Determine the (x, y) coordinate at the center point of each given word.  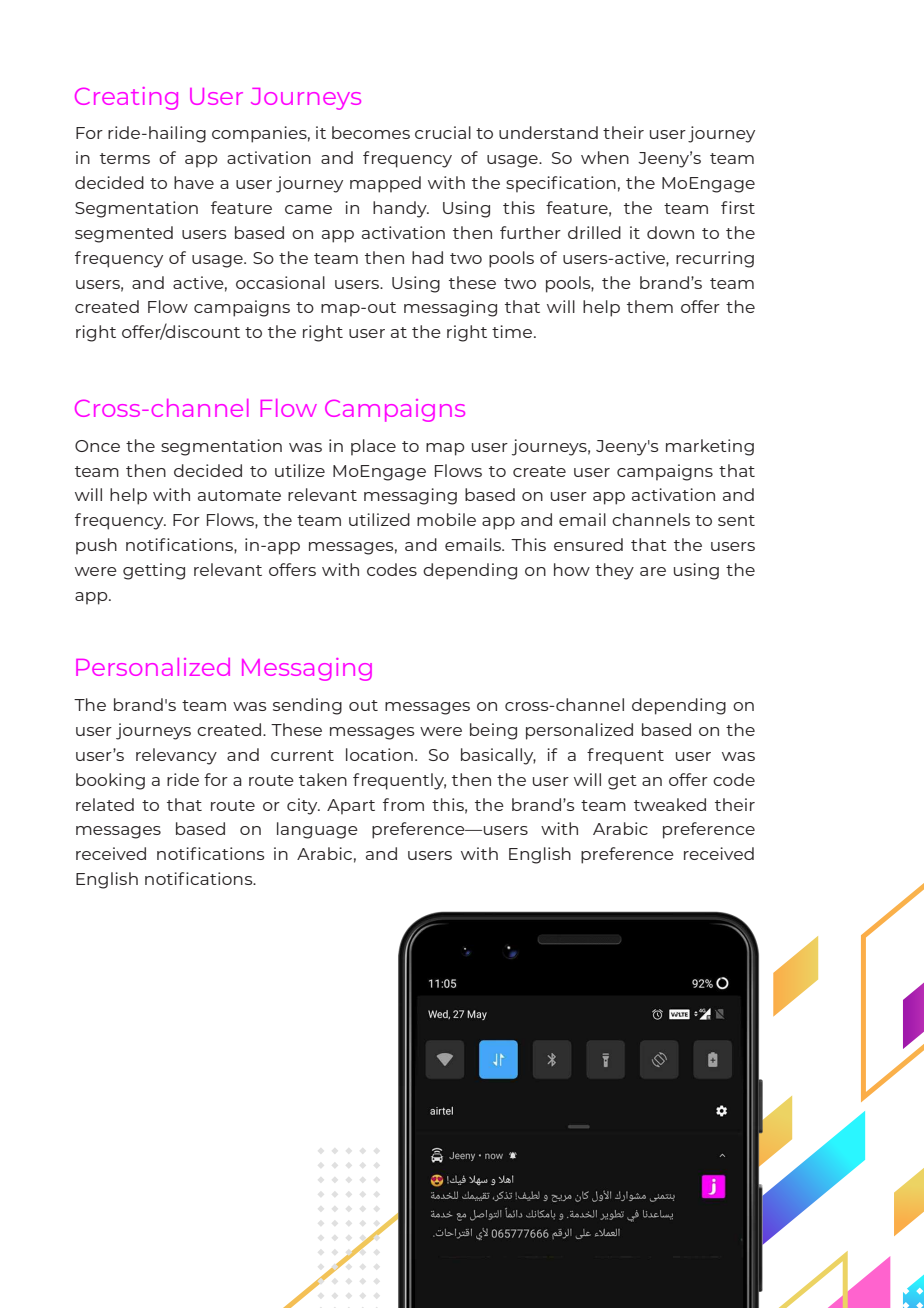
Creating (126, 98)
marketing (710, 447)
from (403, 804)
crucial (443, 132)
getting (154, 571)
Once (97, 446)
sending (307, 706)
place (373, 447)
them (650, 306)
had (427, 257)
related (105, 804)
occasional (280, 282)
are (653, 571)
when (605, 157)
